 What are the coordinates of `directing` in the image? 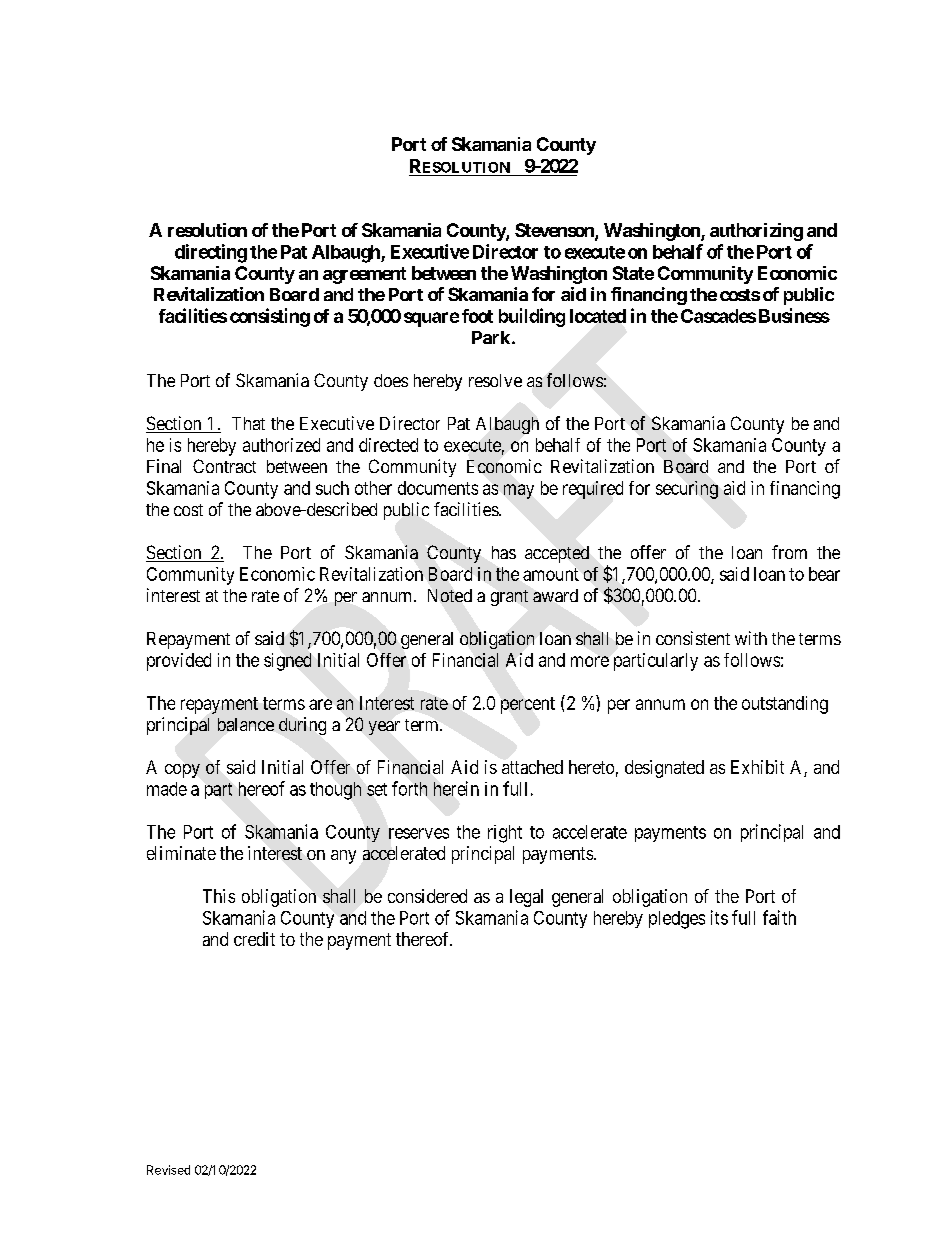 It's located at (211, 253).
